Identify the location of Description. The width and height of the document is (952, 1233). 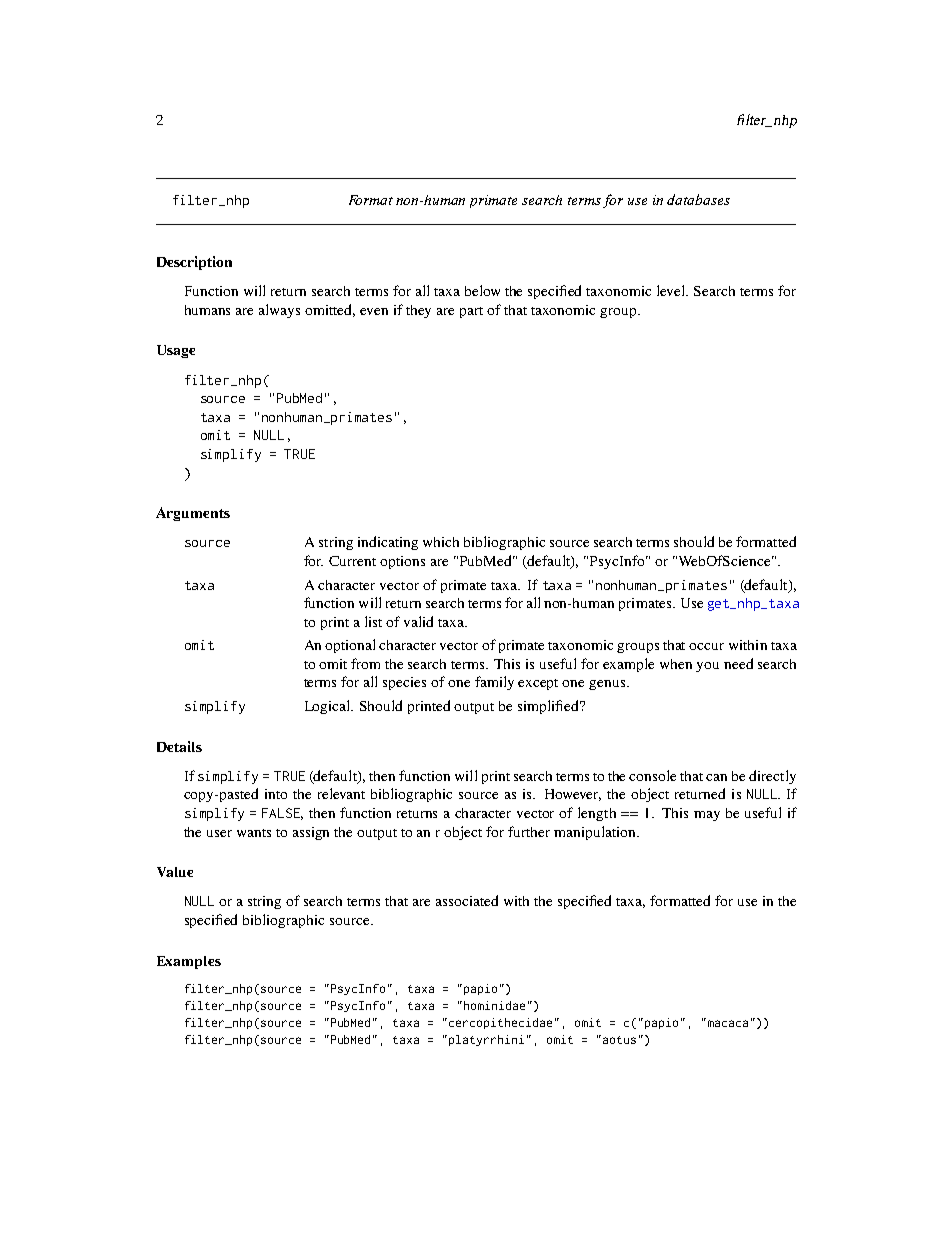
(194, 263).
